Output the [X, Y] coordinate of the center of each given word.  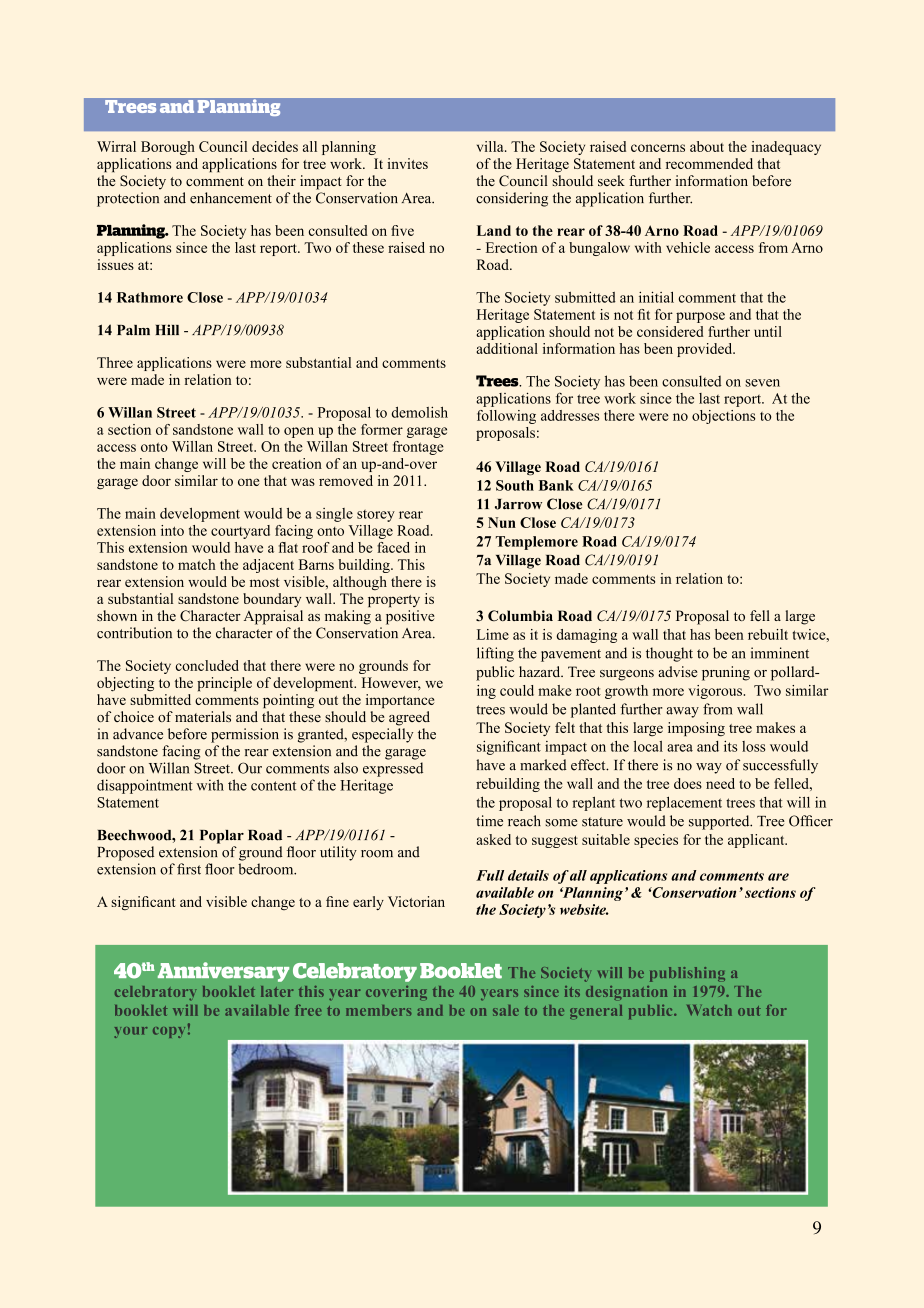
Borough [168, 148]
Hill [167, 329]
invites [407, 163]
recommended [709, 163]
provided [706, 350]
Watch [709, 1010]
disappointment [145, 786]
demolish [419, 412]
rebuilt [768, 634]
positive [410, 617]
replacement [684, 804]
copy [169, 1032]
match [196, 564]
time [489, 821]
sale [506, 1010]
